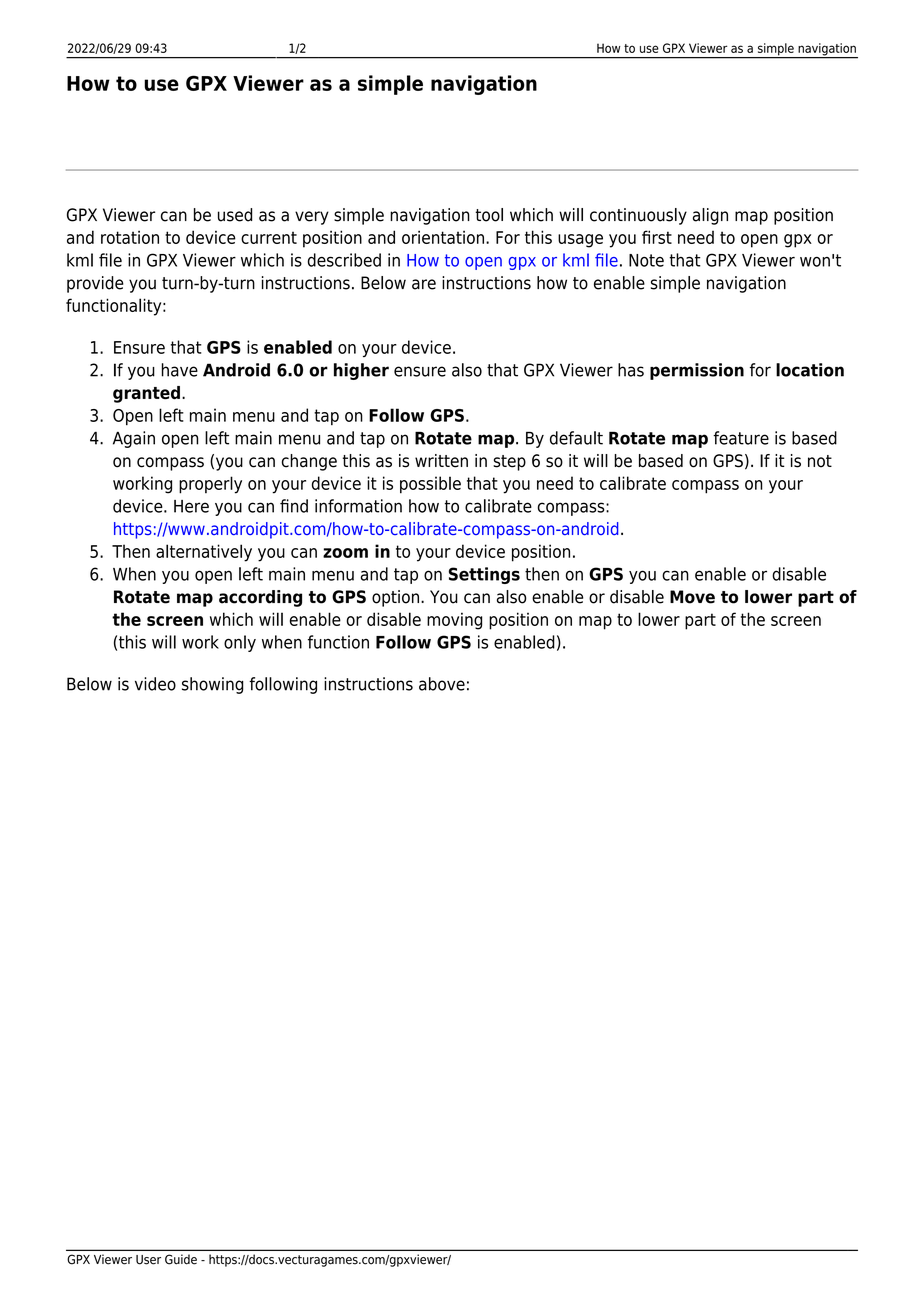 The image size is (924, 1308). I want to click on Here, so click(191, 506).
